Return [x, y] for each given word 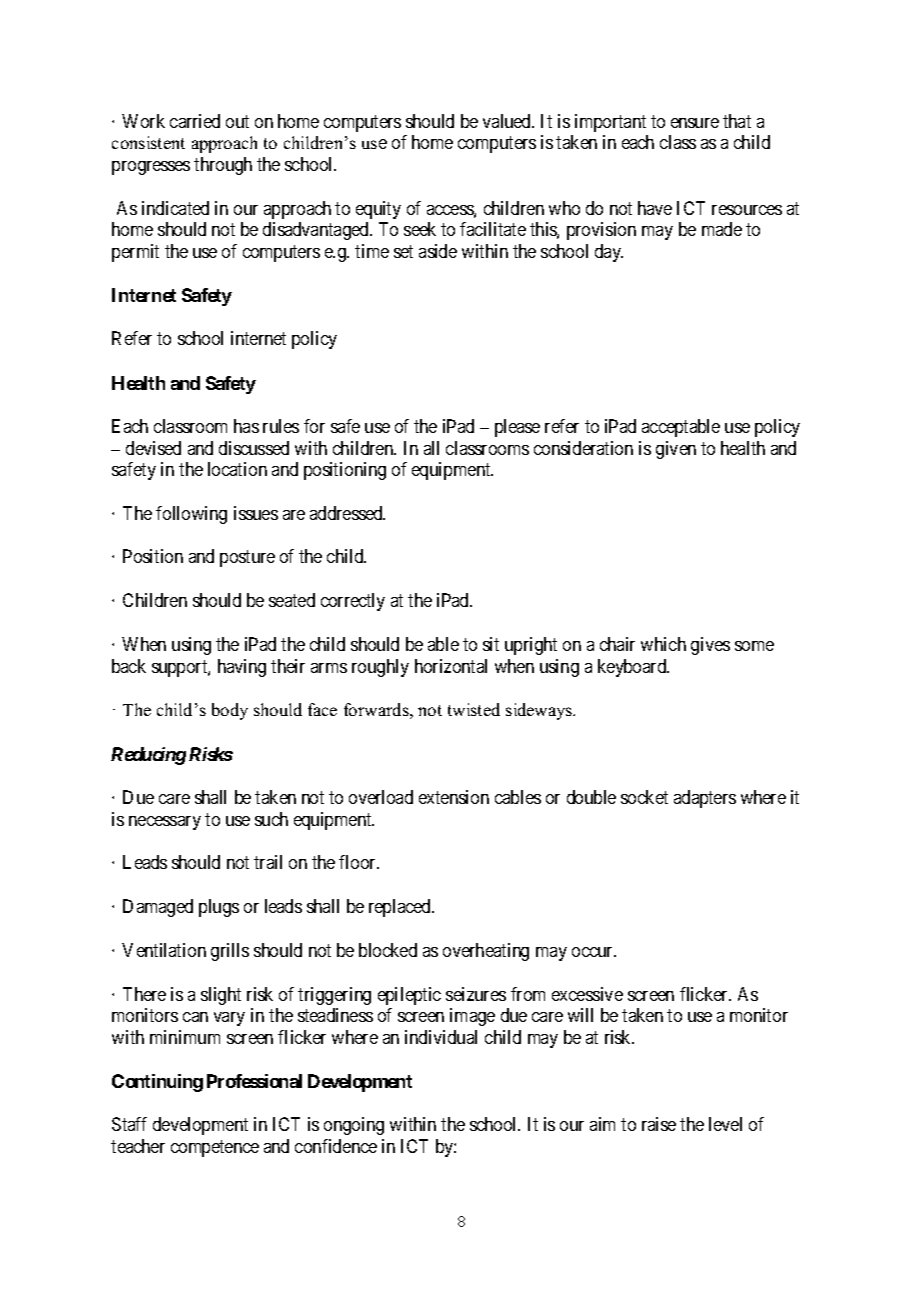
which [663, 644]
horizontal [451, 666]
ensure [695, 123]
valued [508, 121]
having [242, 668]
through [223, 166]
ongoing [354, 1126]
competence [215, 1148]
